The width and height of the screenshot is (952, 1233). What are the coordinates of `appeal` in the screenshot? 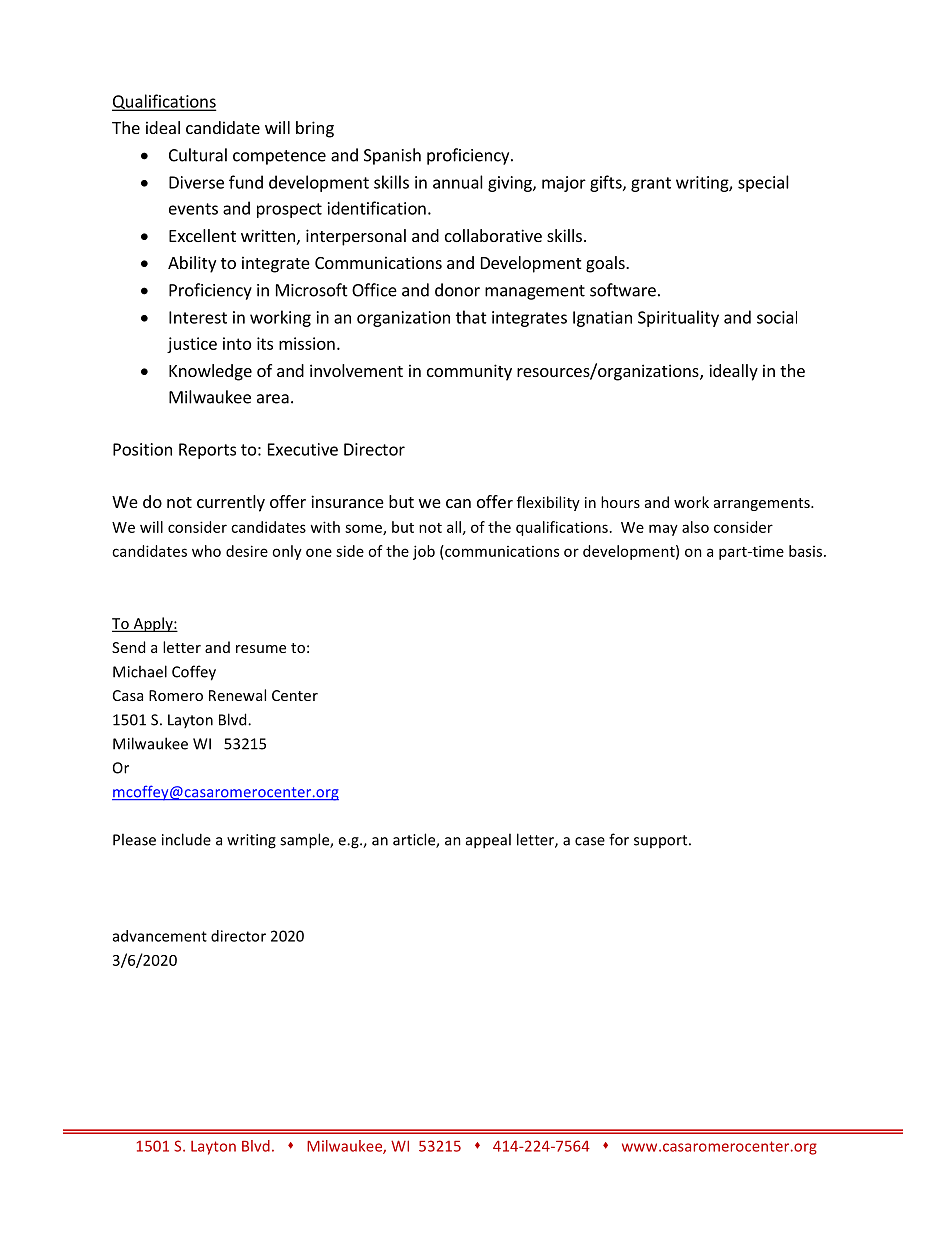 It's located at (488, 841).
